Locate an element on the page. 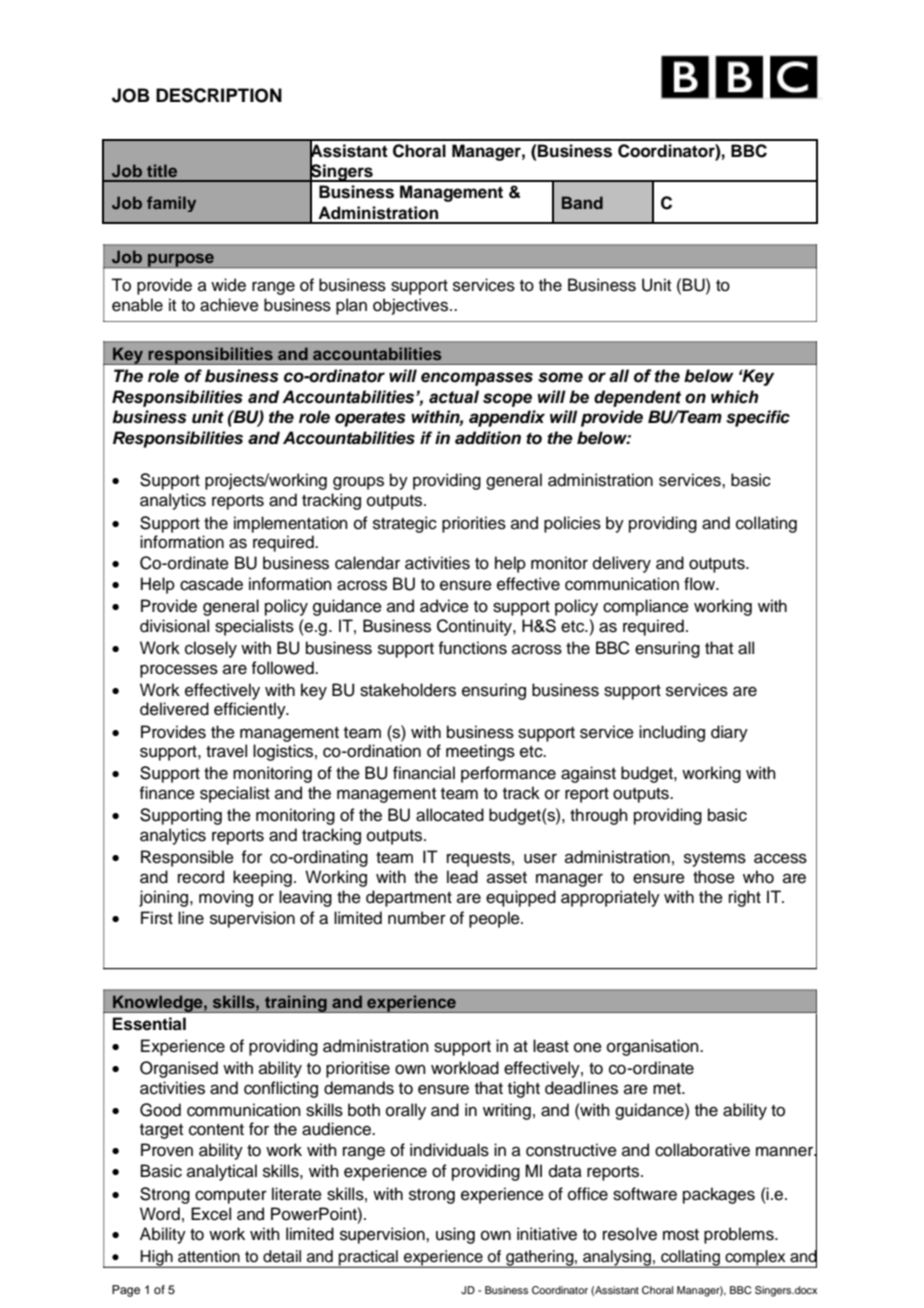 This image has width=924, height=1308. lead is located at coordinates (462, 877).
